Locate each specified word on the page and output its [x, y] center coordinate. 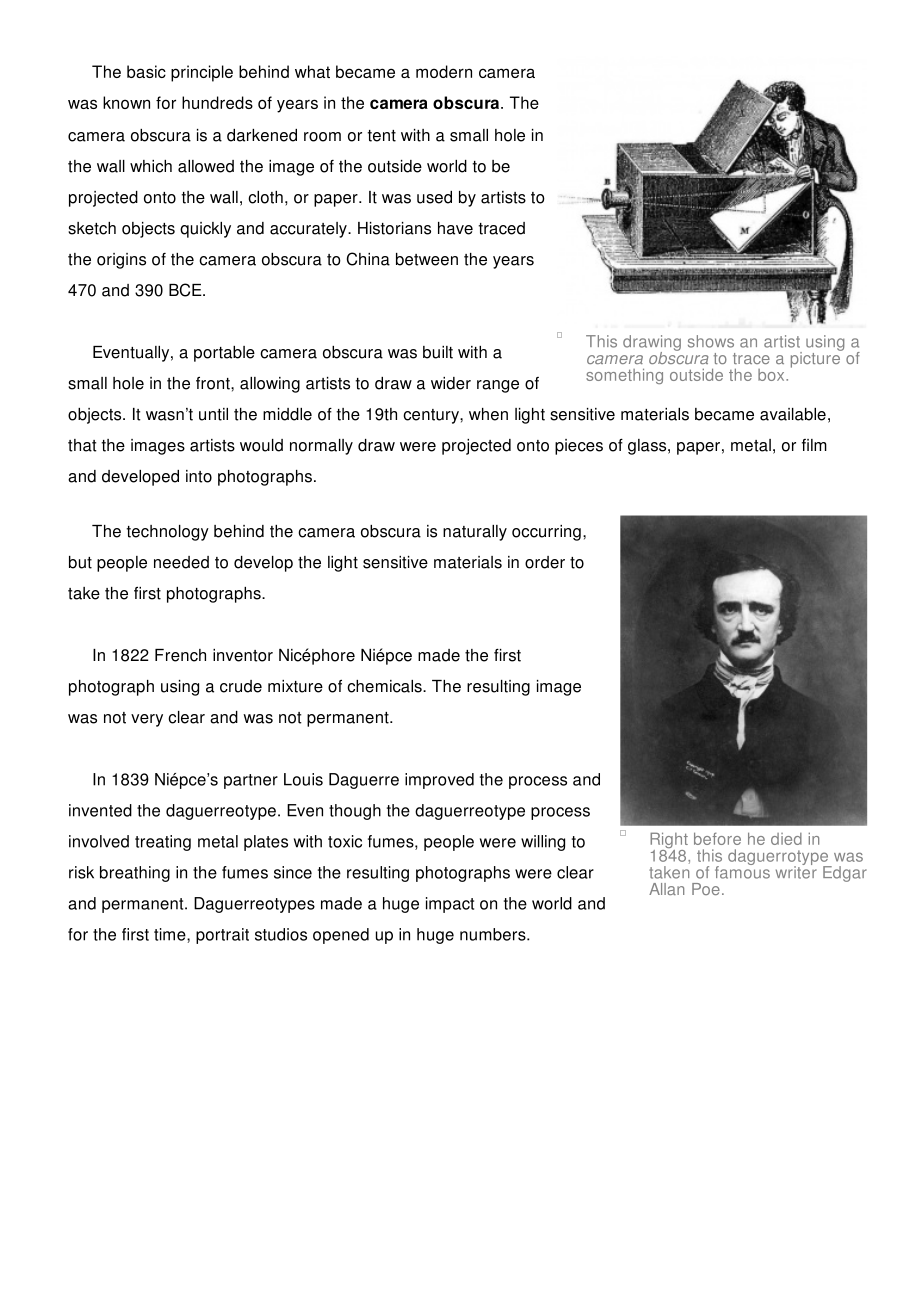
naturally [475, 533]
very [147, 720]
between [427, 259]
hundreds [217, 102]
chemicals [385, 686]
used [434, 197]
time [171, 934]
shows [711, 341]
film [814, 445]
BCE [186, 290]
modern [444, 71]
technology [167, 533]
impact [450, 905]
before [717, 838]
